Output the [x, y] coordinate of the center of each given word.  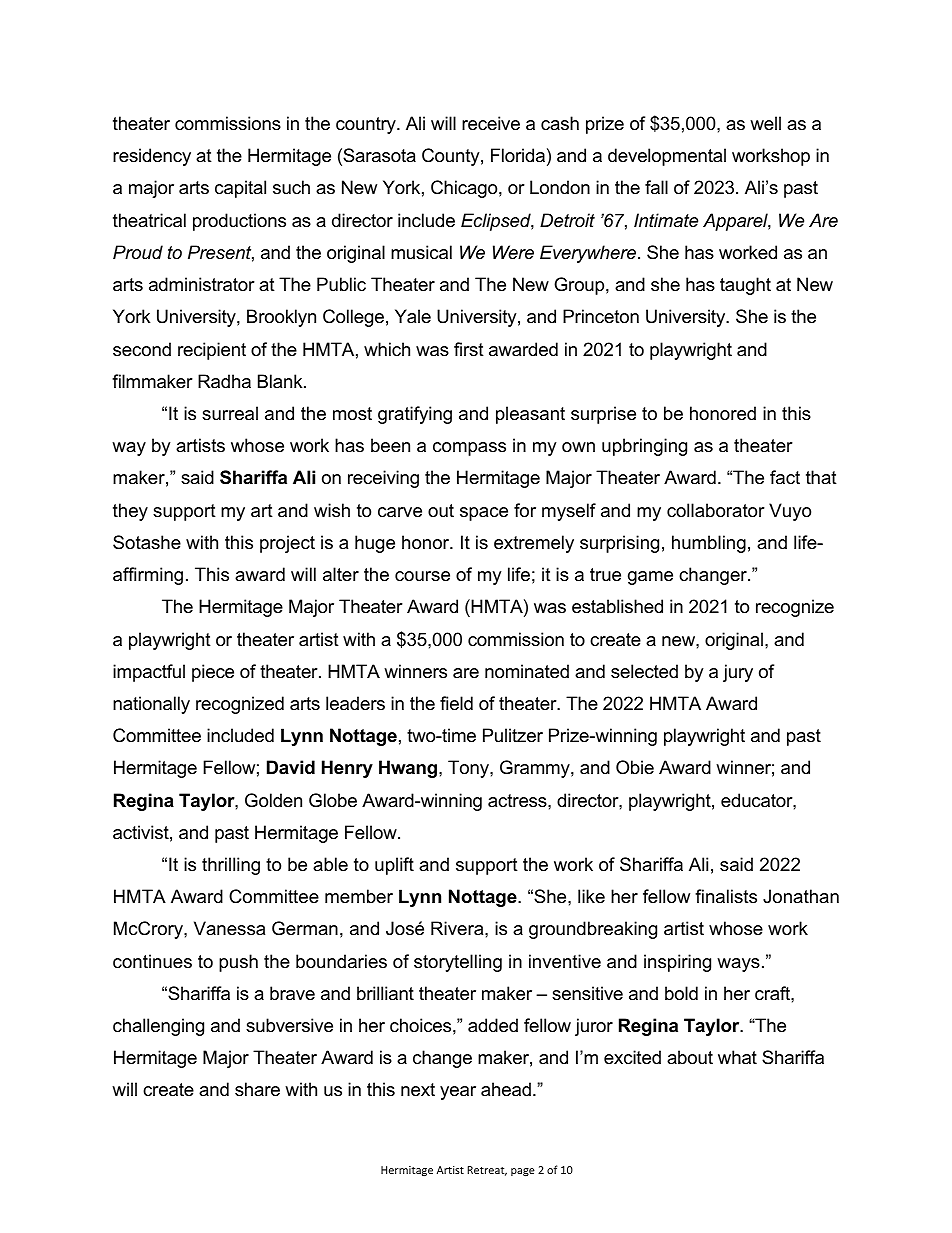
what [737, 1057]
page [523, 1172]
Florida [518, 155]
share [257, 1089]
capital [240, 189]
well [765, 123]
